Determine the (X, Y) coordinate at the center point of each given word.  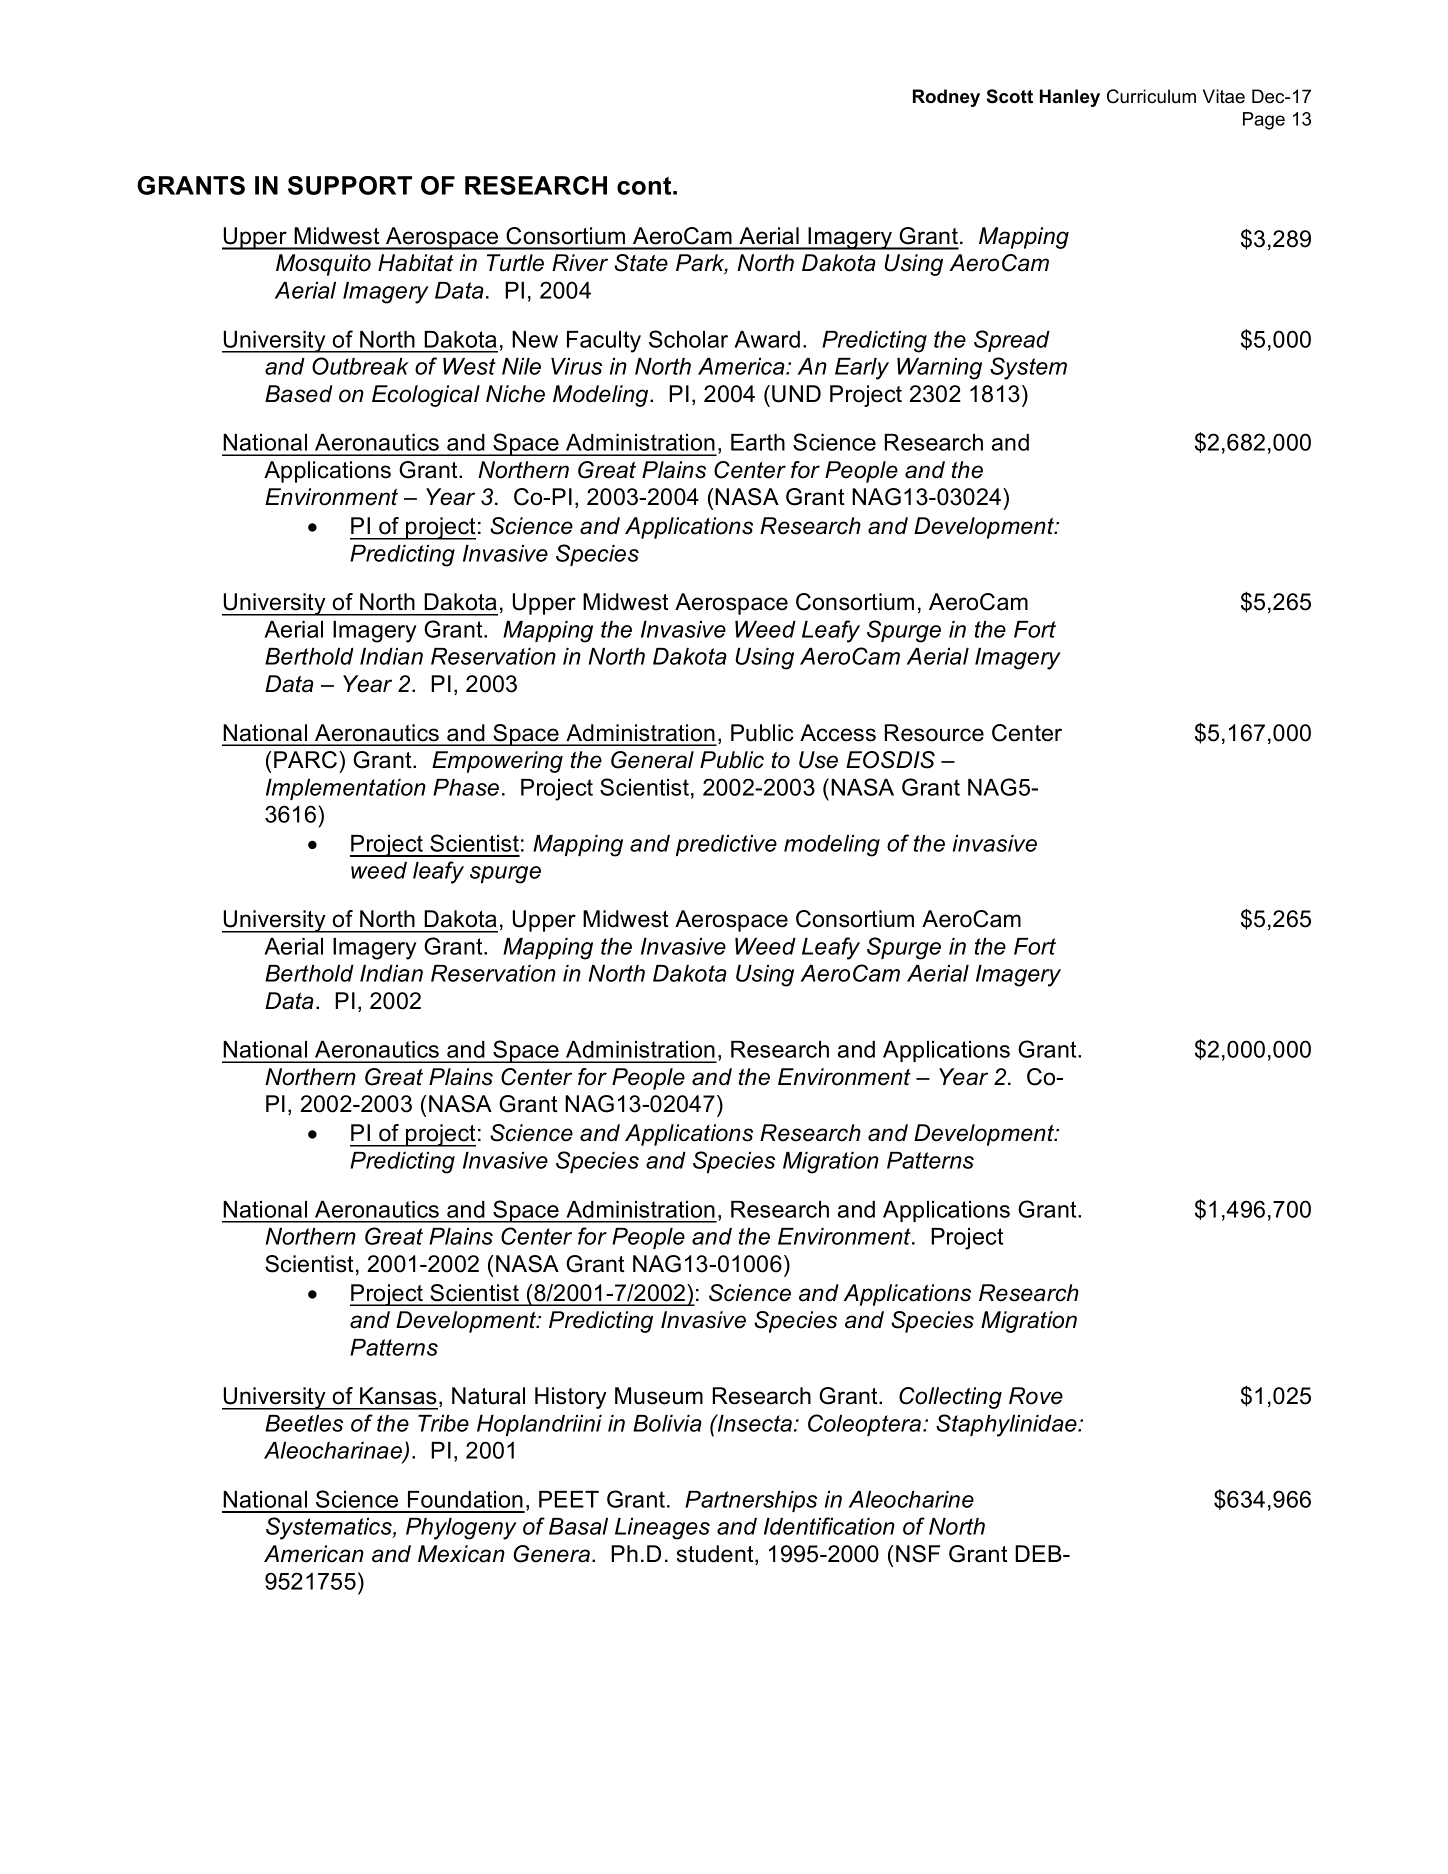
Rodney (946, 98)
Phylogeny (461, 1529)
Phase (466, 787)
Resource (934, 733)
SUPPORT (350, 185)
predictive (726, 845)
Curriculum (1151, 96)
